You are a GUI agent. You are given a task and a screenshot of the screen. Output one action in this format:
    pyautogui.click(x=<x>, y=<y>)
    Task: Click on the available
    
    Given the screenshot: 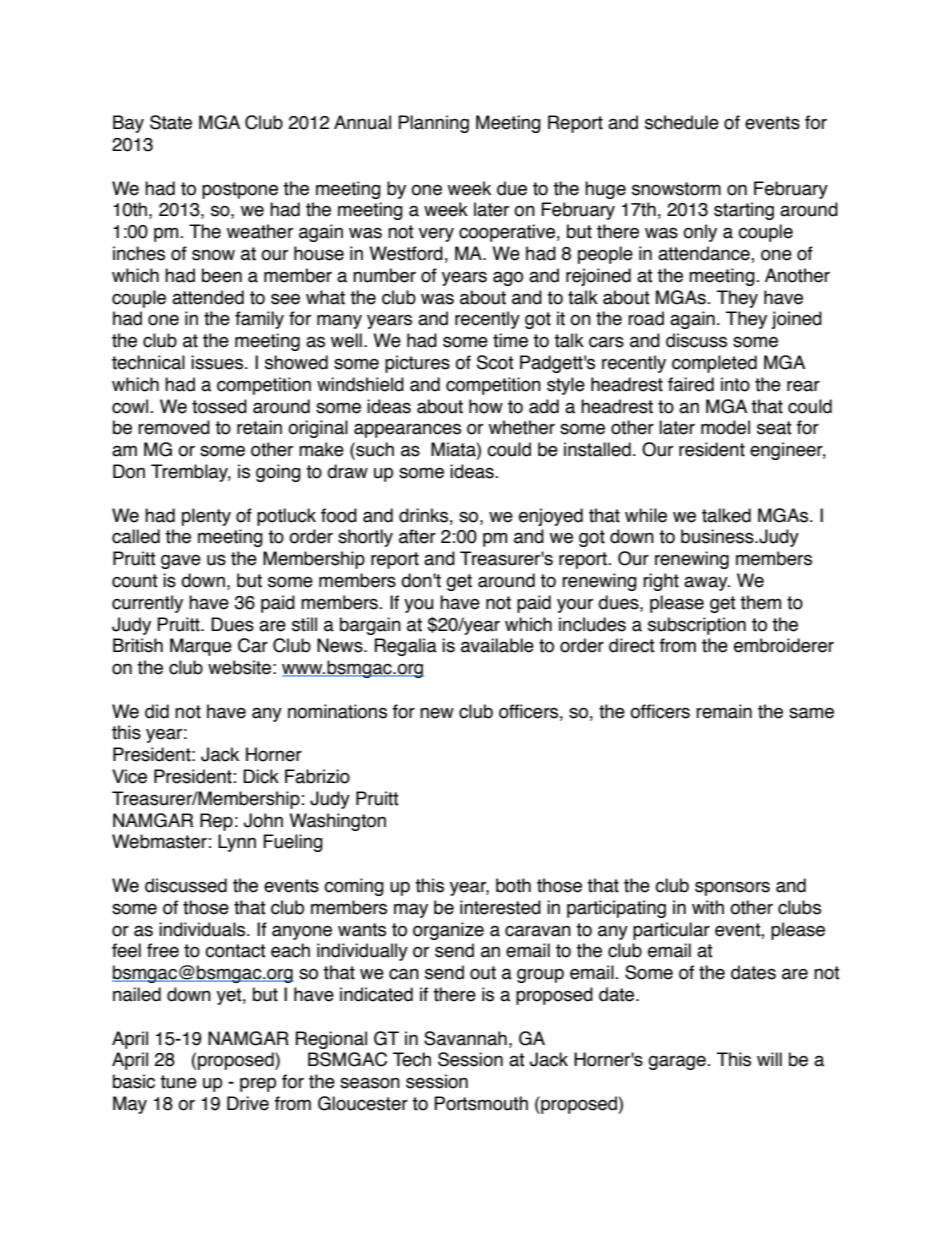 What is the action you would take?
    pyautogui.click(x=497, y=645)
